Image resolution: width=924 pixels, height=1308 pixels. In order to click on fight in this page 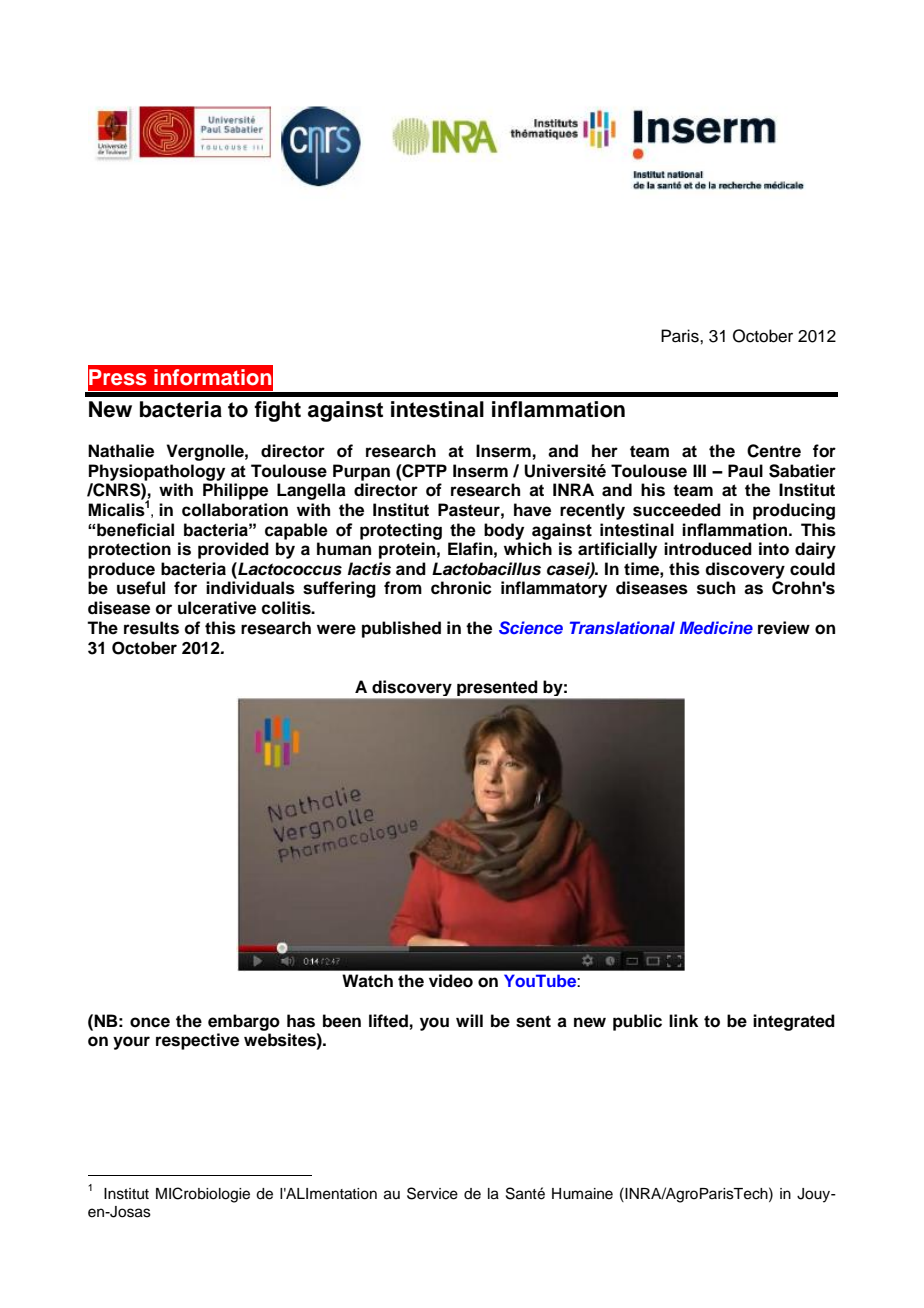, I will do `click(277, 411)`.
